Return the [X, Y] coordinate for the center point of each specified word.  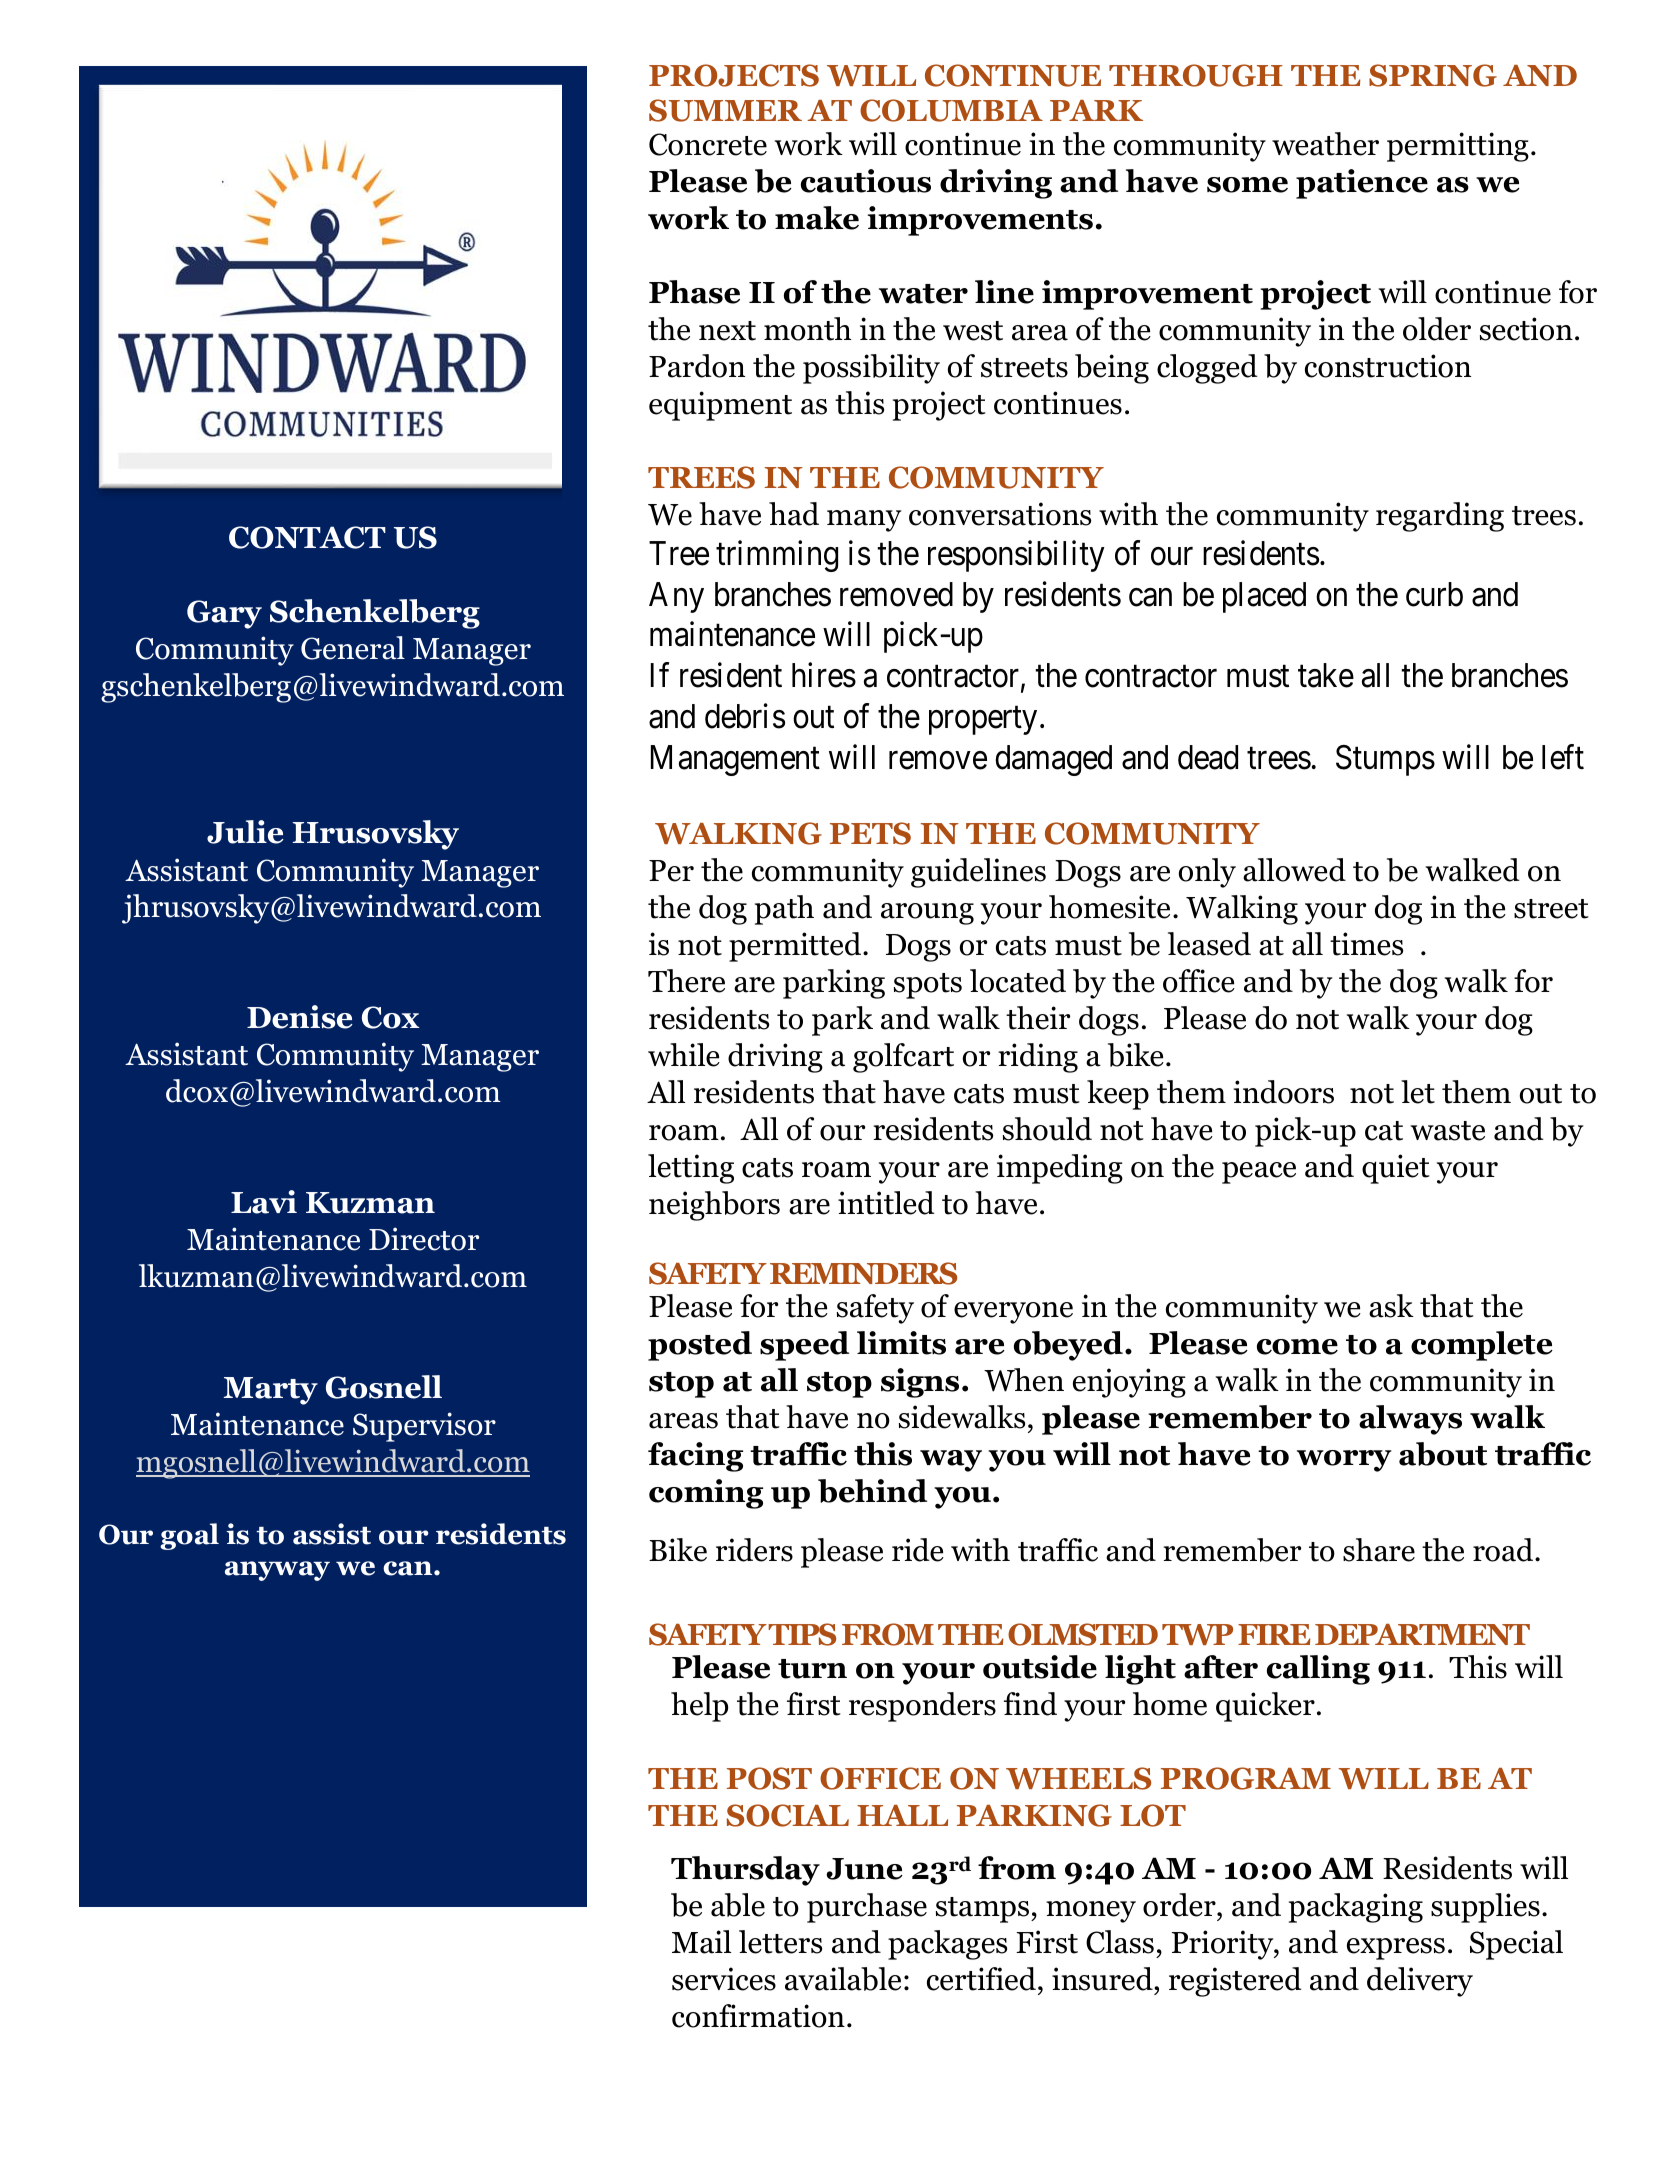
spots [928, 986]
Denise [300, 1017]
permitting [1458, 147]
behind [872, 1491]
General [353, 648]
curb [1434, 594]
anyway [277, 1571]
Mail [701, 1942]
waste [1448, 1131]
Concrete [708, 144]
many [864, 521]
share [1379, 1550]
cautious [866, 181]
